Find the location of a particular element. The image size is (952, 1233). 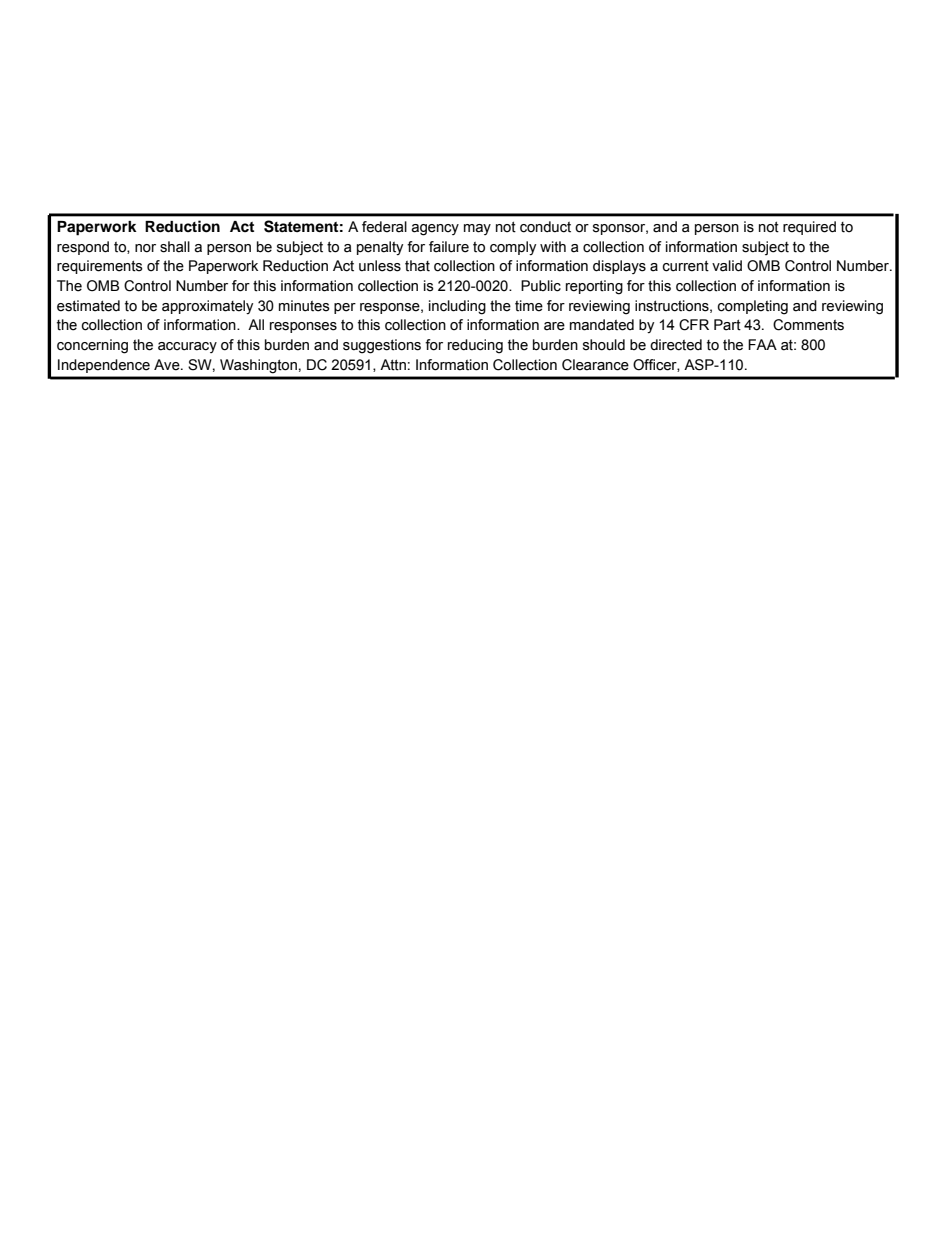

Attn is located at coordinates (393, 365).
